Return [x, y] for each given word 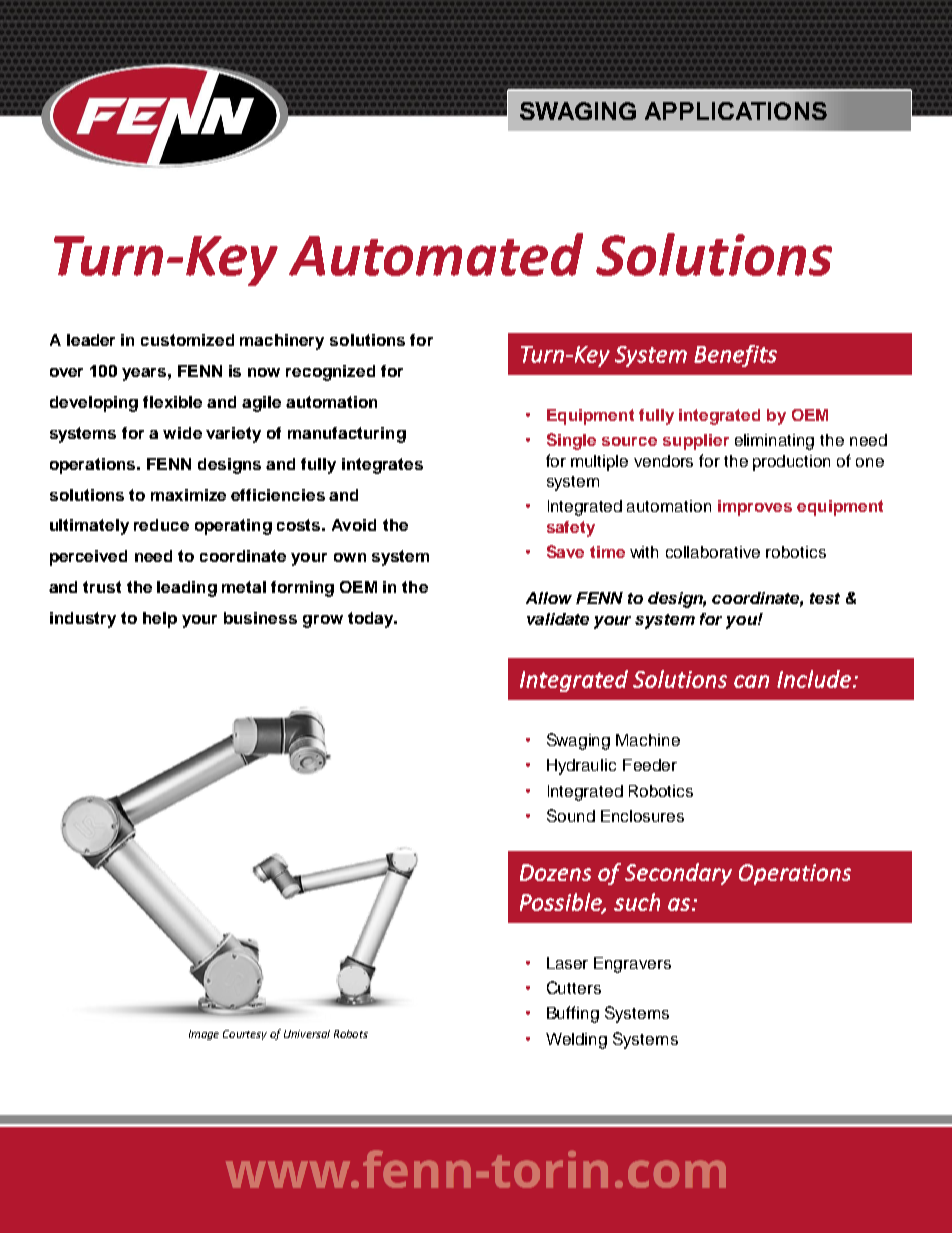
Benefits [735, 356]
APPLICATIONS [736, 111]
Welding [576, 1041]
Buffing [573, 1014]
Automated [436, 254]
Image [204, 1035]
